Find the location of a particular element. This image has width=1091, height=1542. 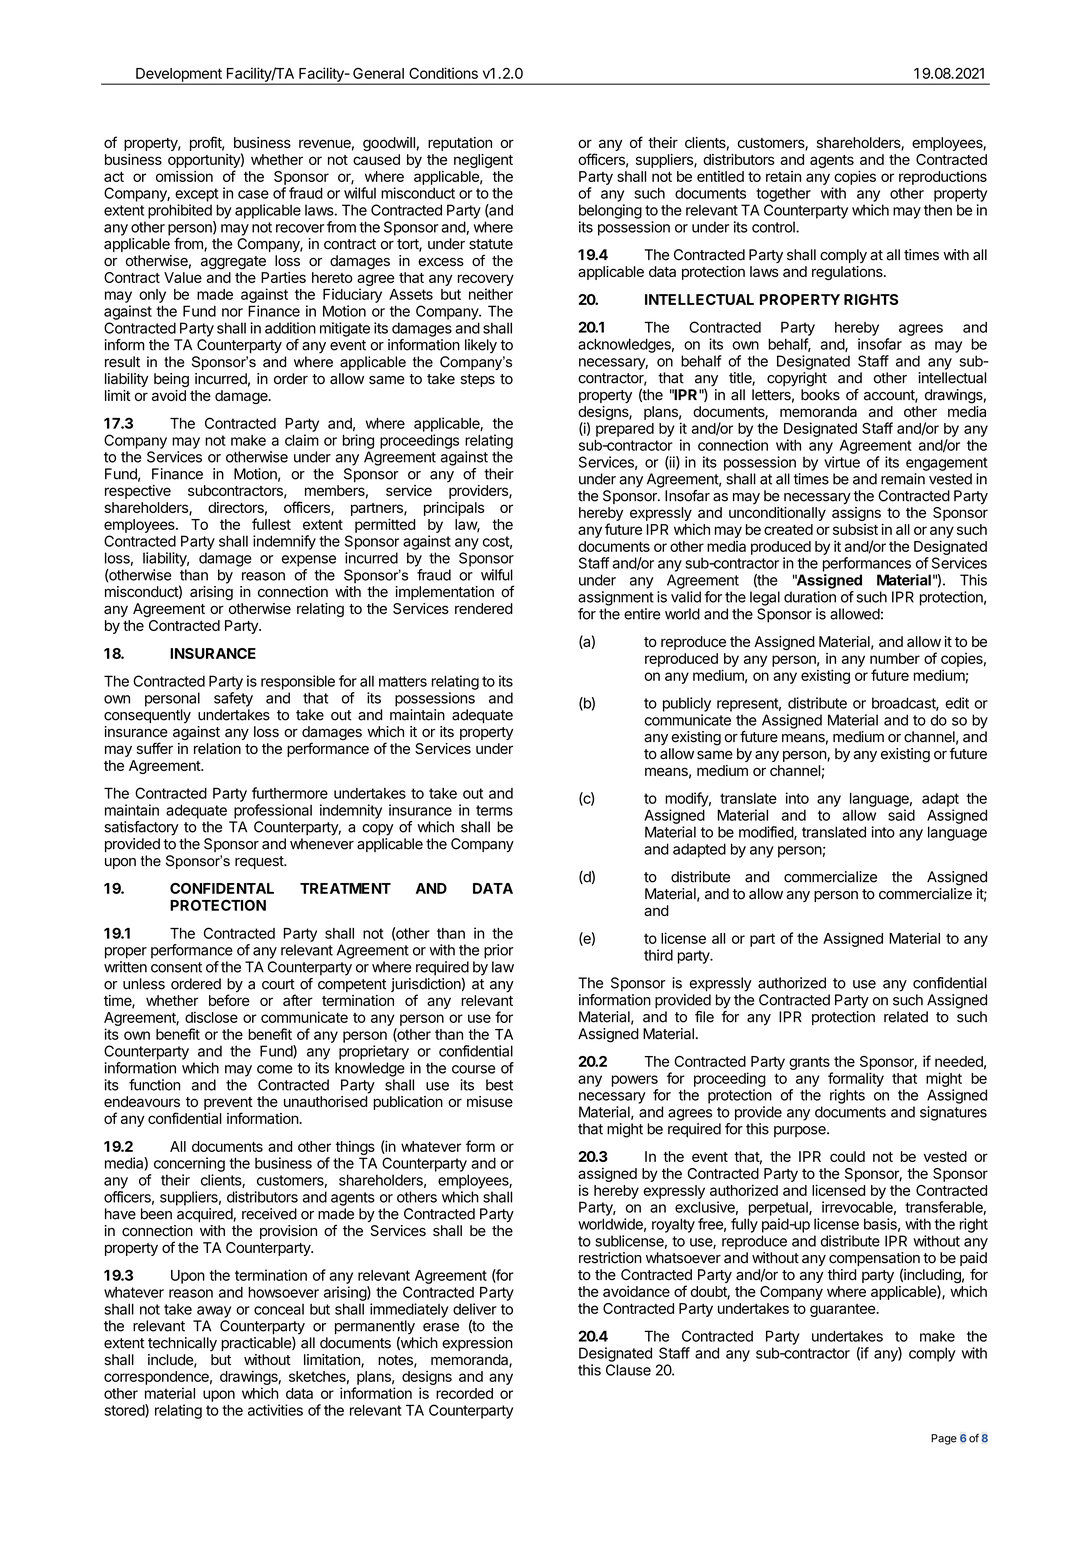

being is located at coordinates (171, 380).
